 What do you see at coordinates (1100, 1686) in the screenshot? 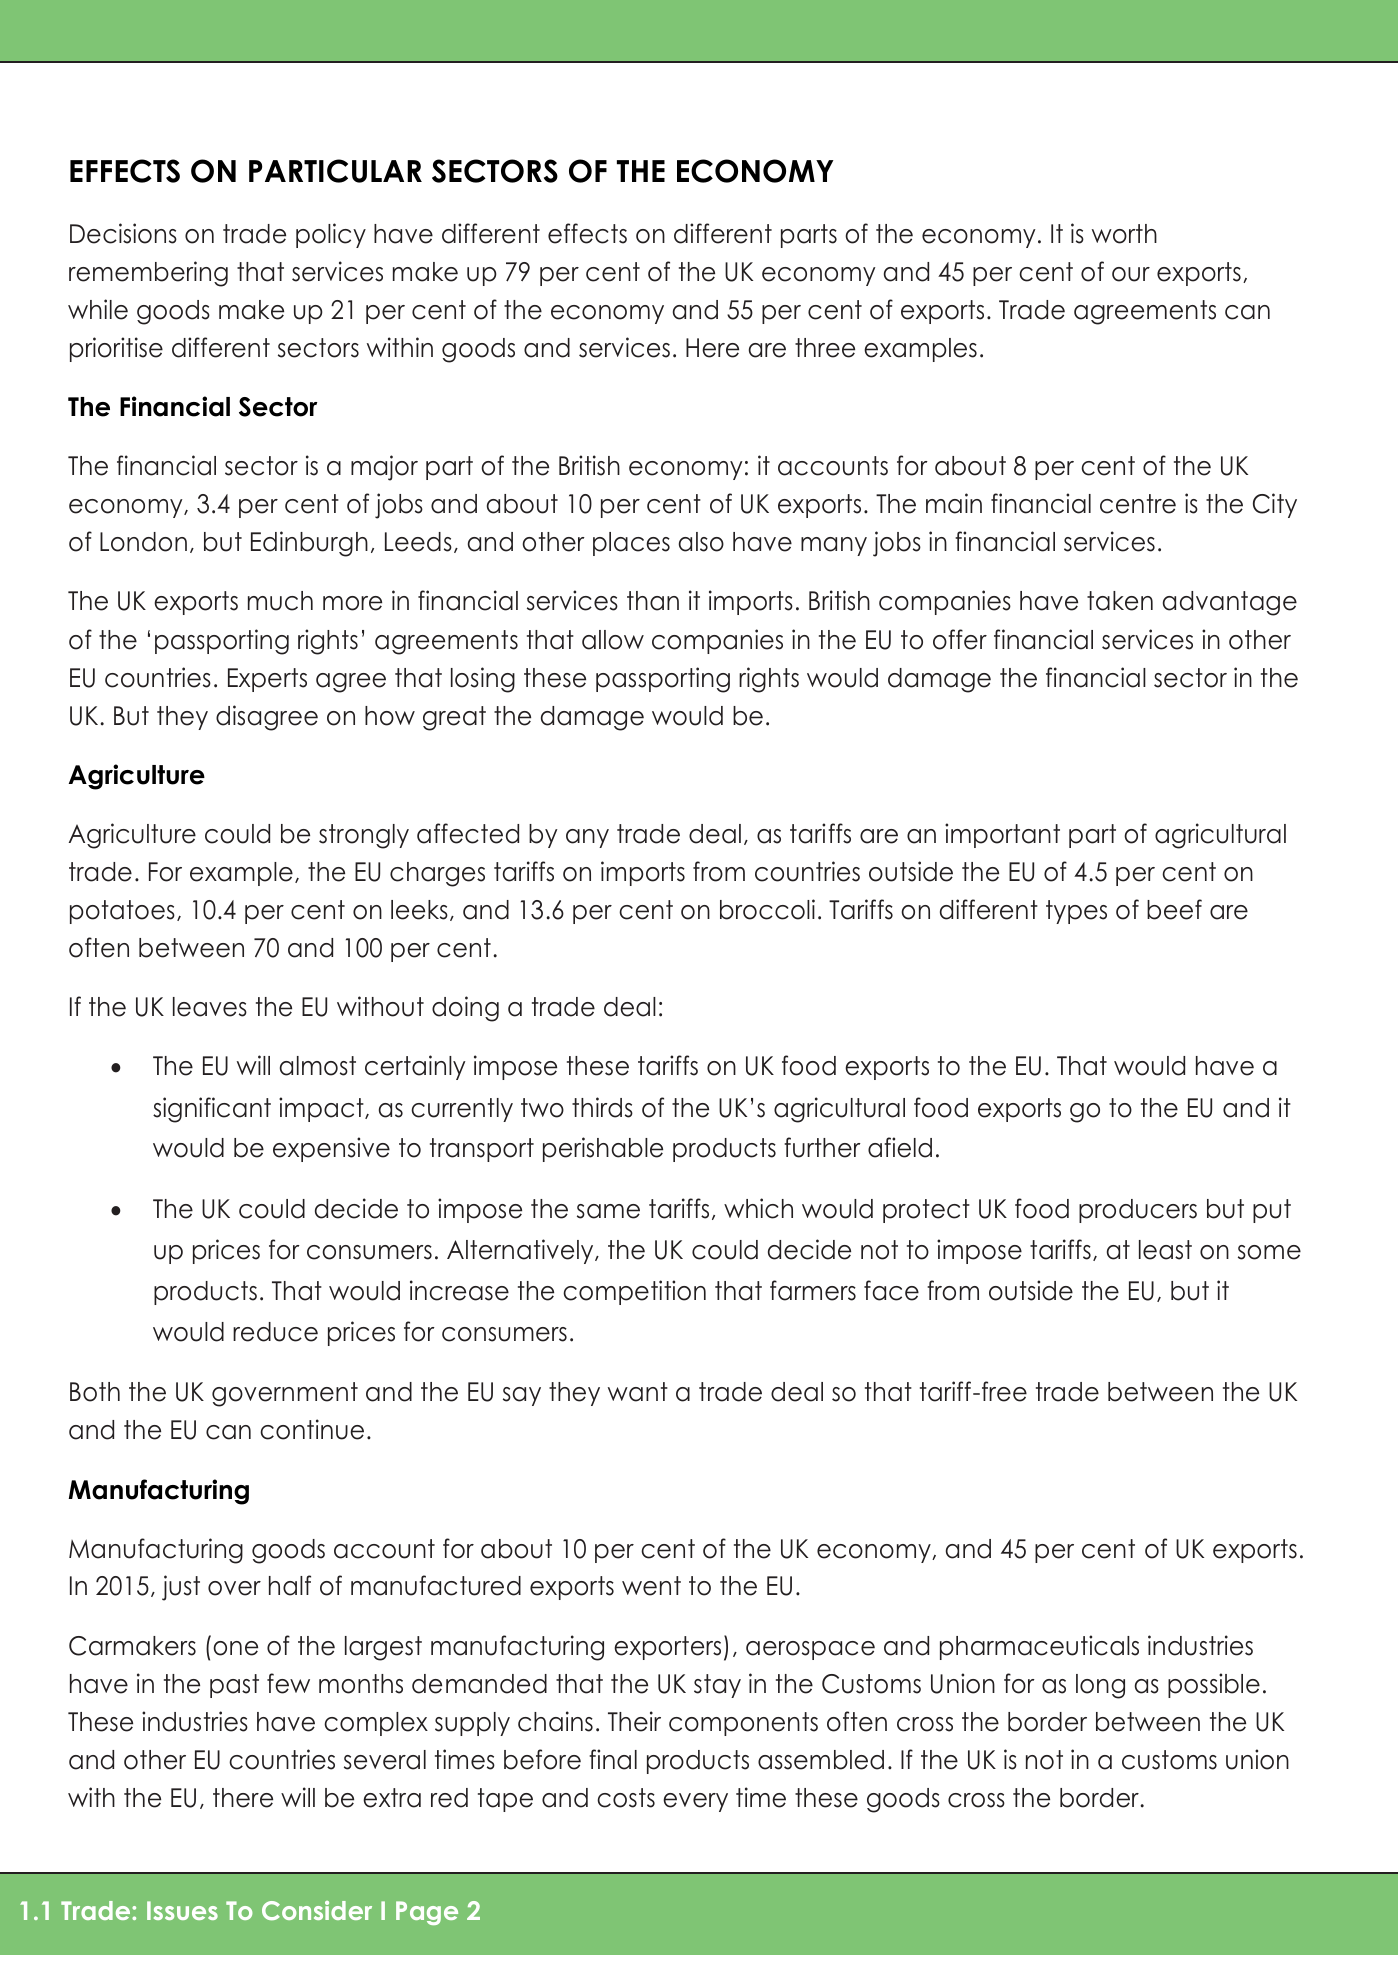
I see `long` at bounding box center [1100, 1686].
